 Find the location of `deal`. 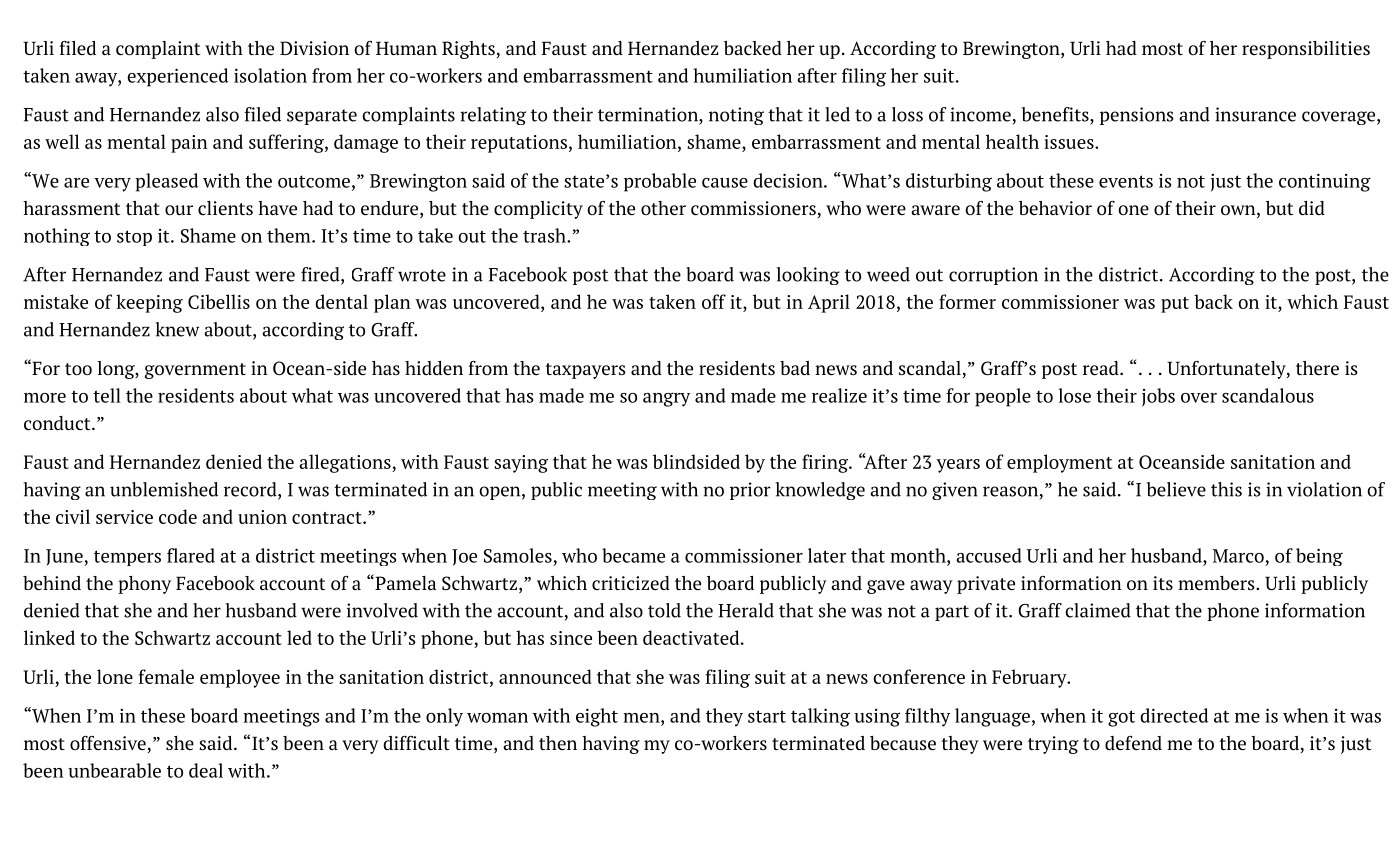

deal is located at coordinates (206, 770).
